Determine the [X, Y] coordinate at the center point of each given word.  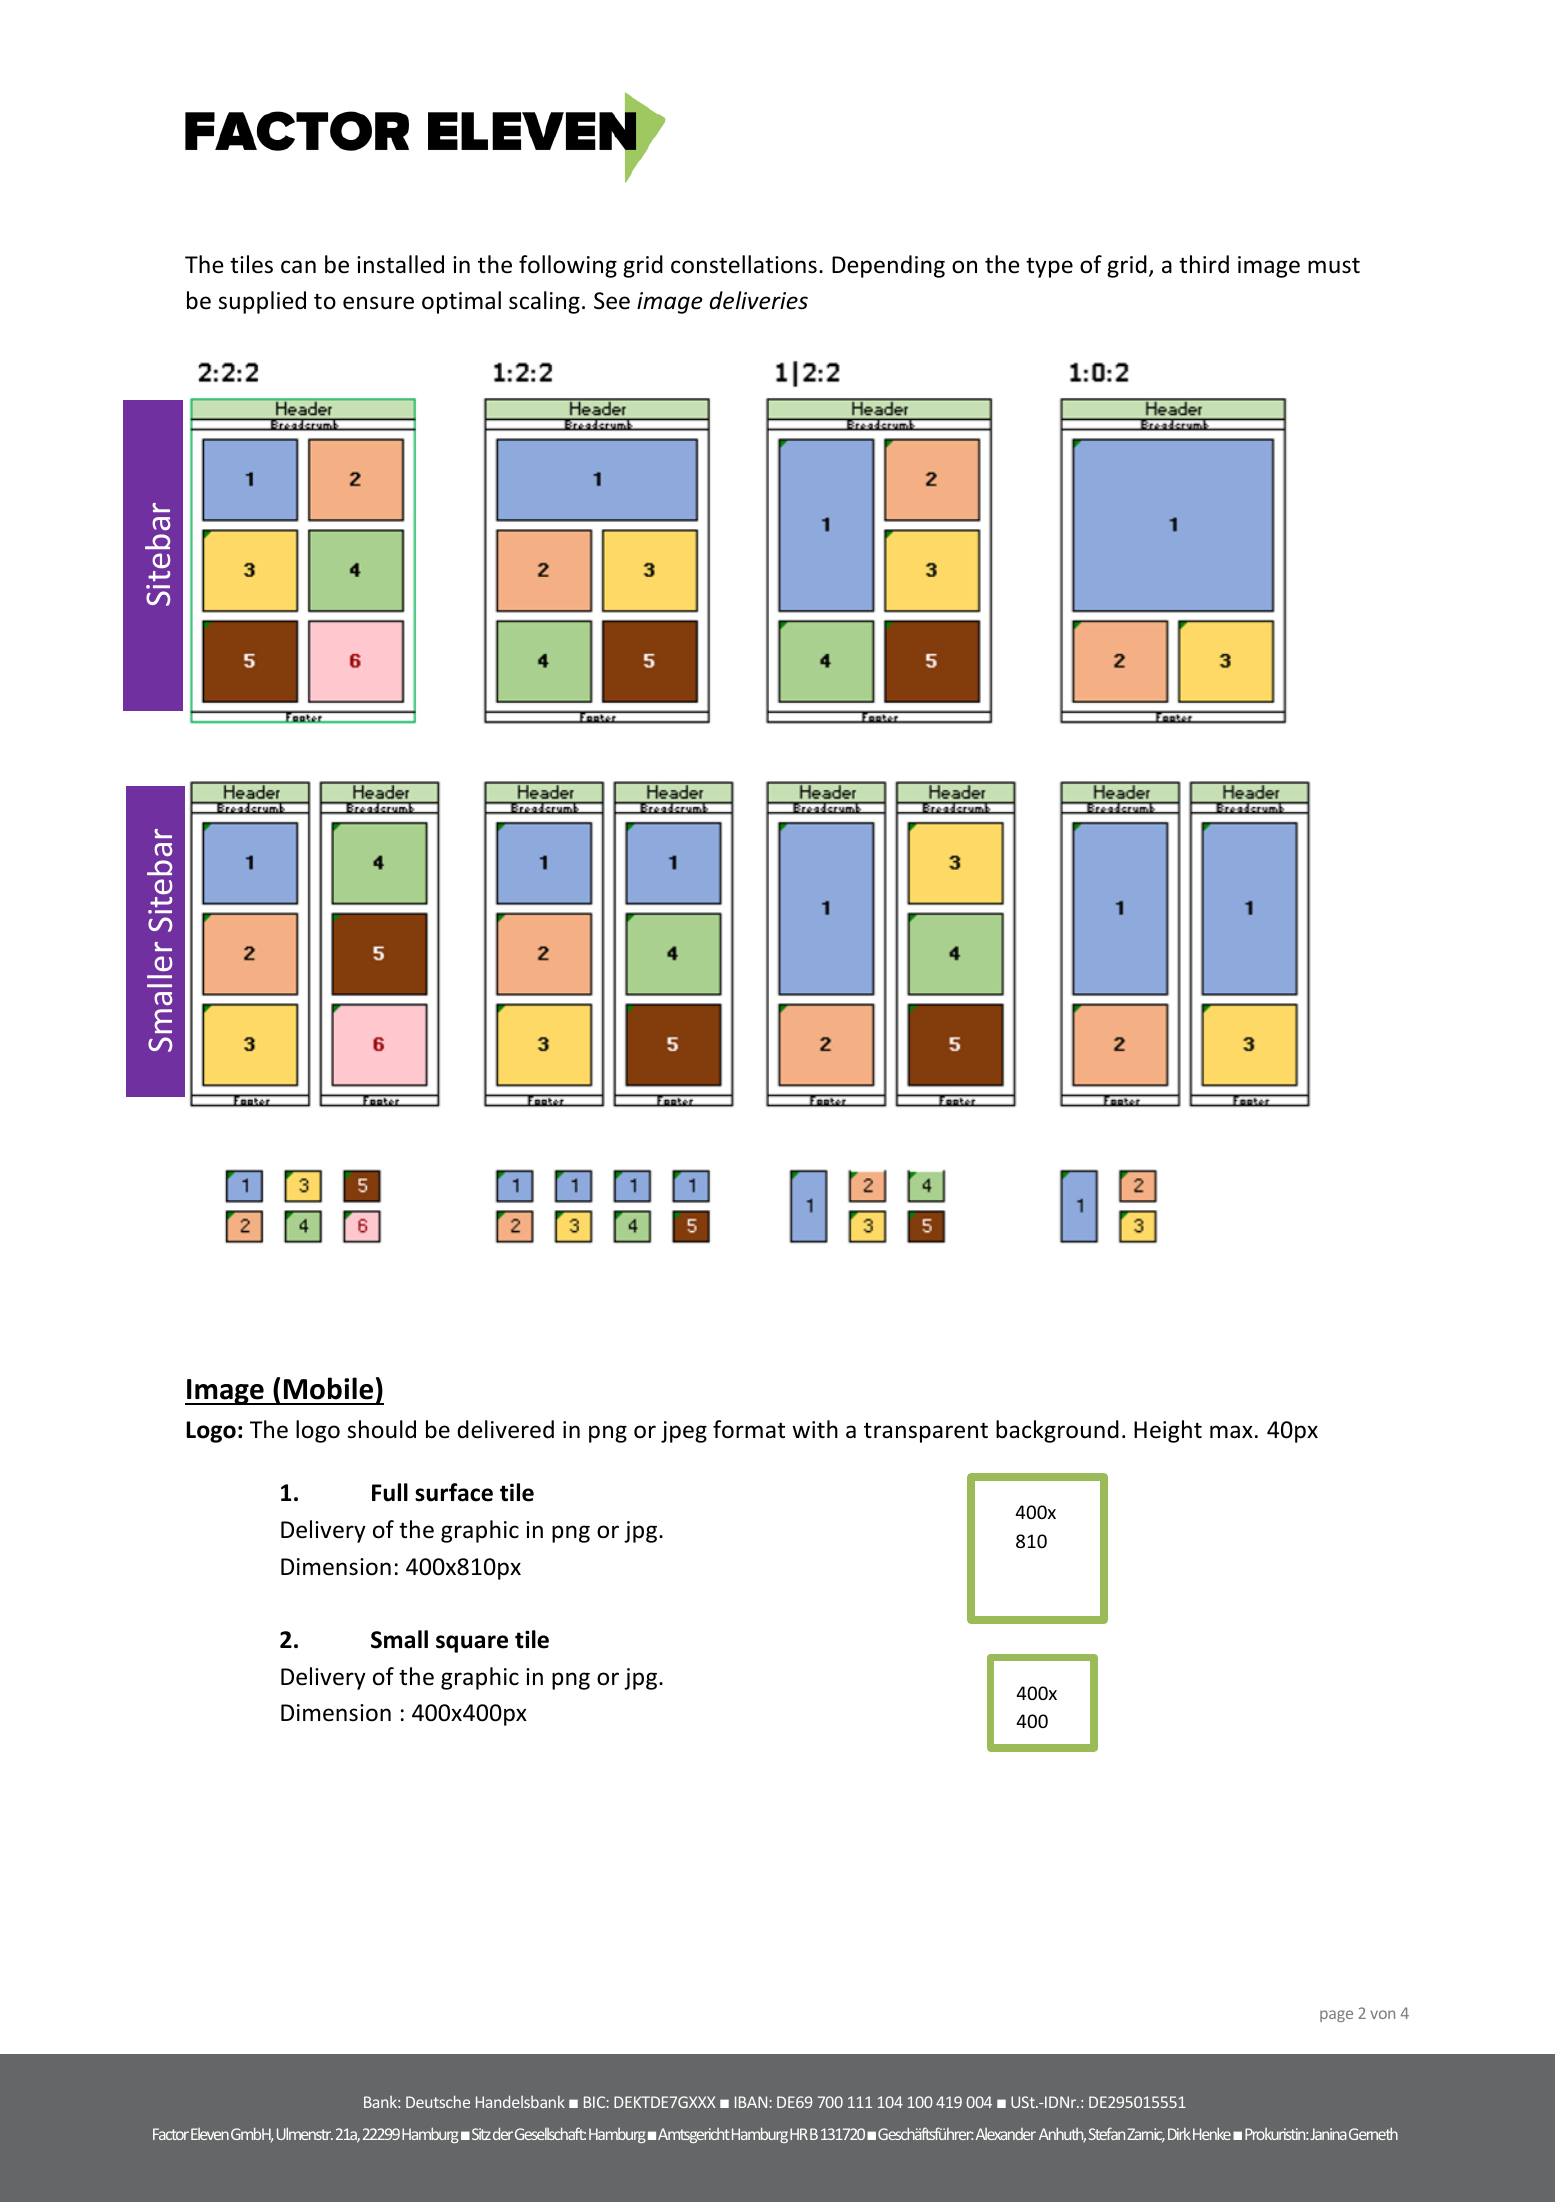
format [749, 1429]
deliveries [758, 300]
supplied [262, 302]
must [1334, 265]
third [1204, 264]
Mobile [328, 1388]
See [612, 301]
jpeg [684, 1432]
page [1336, 2016]
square [472, 1644]
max [1231, 1432]
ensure [378, 303]
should [381, 1429]
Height [1168, 1431]
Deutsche [438, 2101]
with [815, 1429]
